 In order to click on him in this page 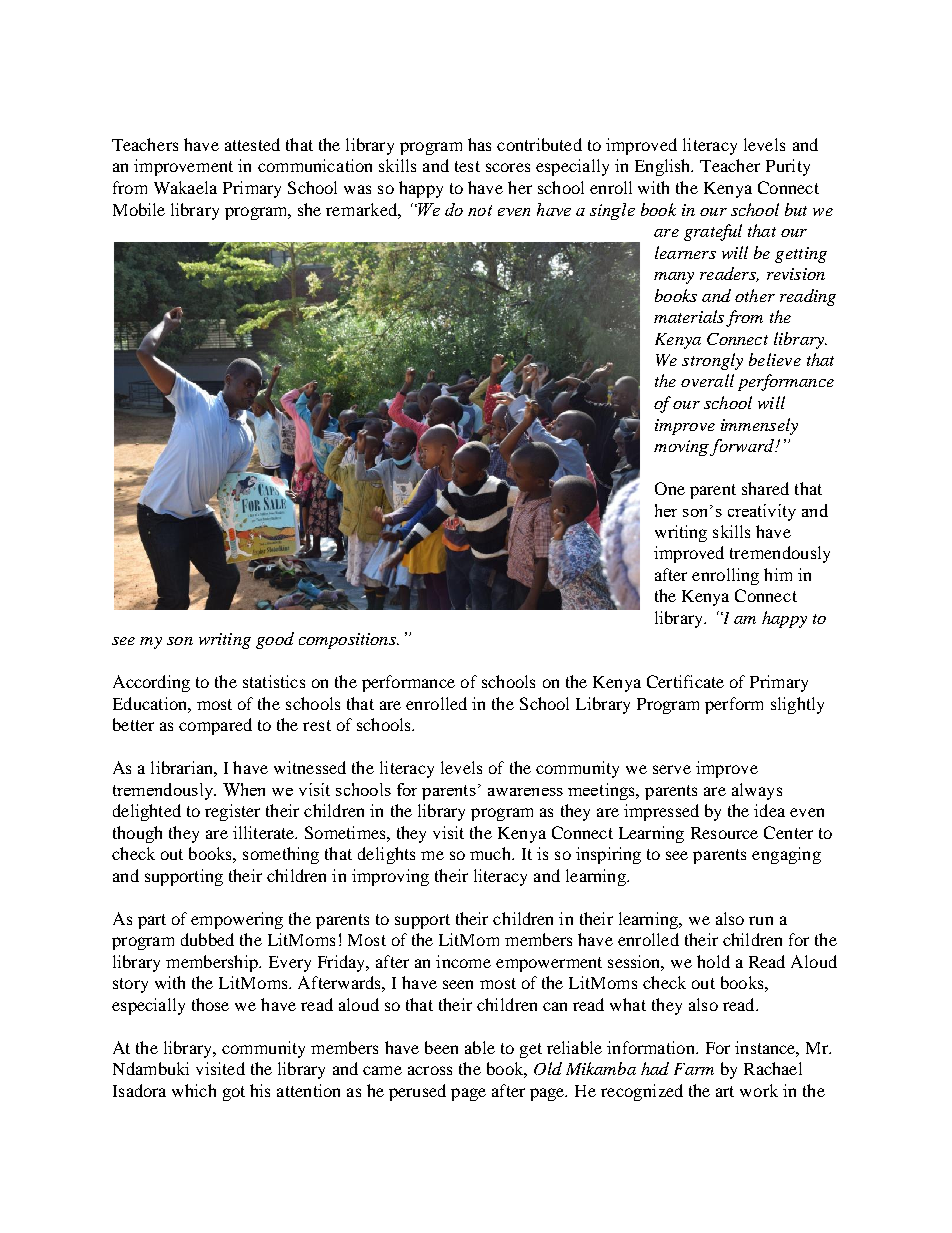, I will do `click(778, 574)`.
